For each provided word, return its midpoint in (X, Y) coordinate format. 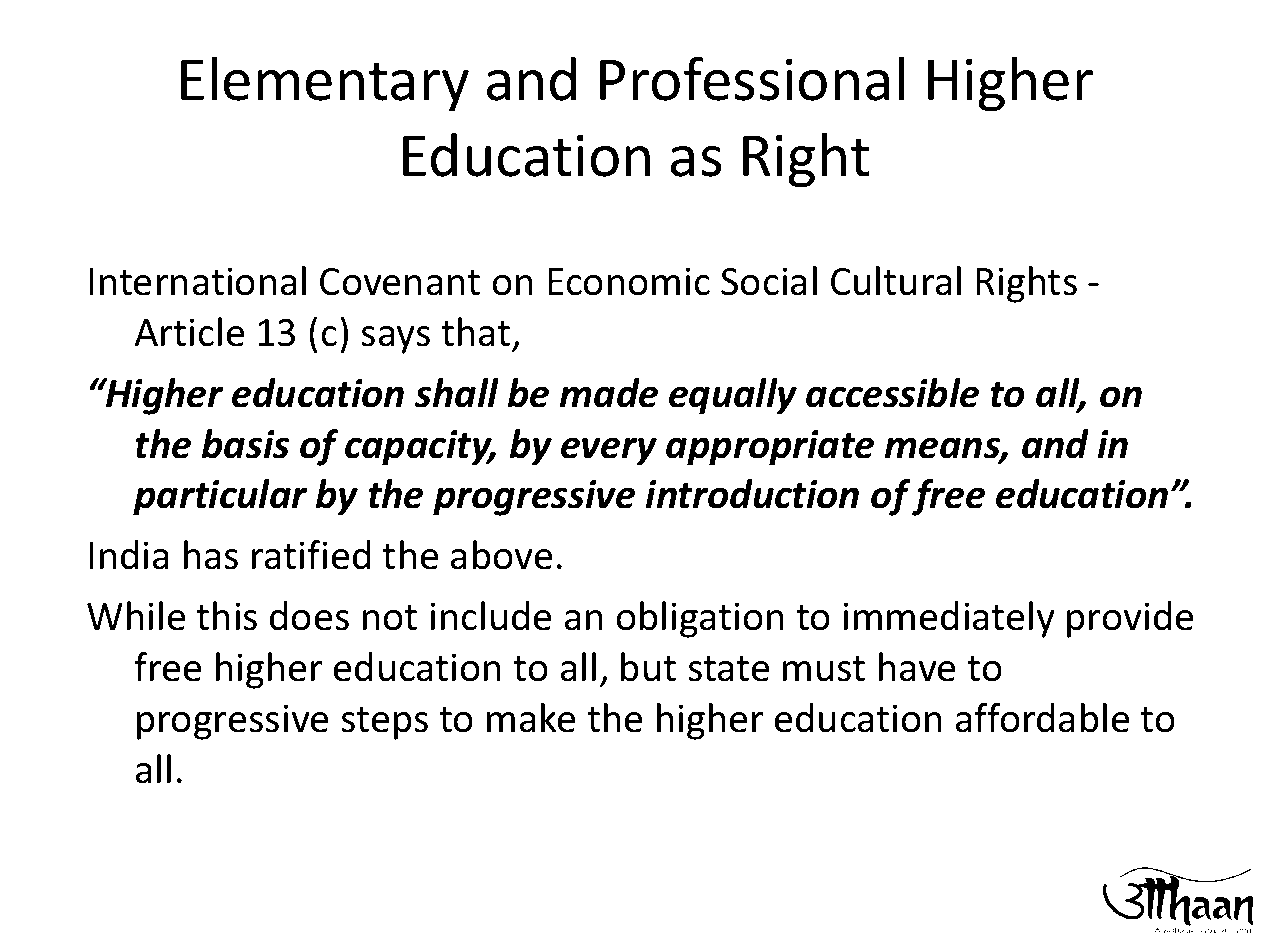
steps (384, 723)
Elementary (325, 84)
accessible (892, 393)
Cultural (896, 281)
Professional (752, 78)
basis (245, 444)
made (609, 393)
